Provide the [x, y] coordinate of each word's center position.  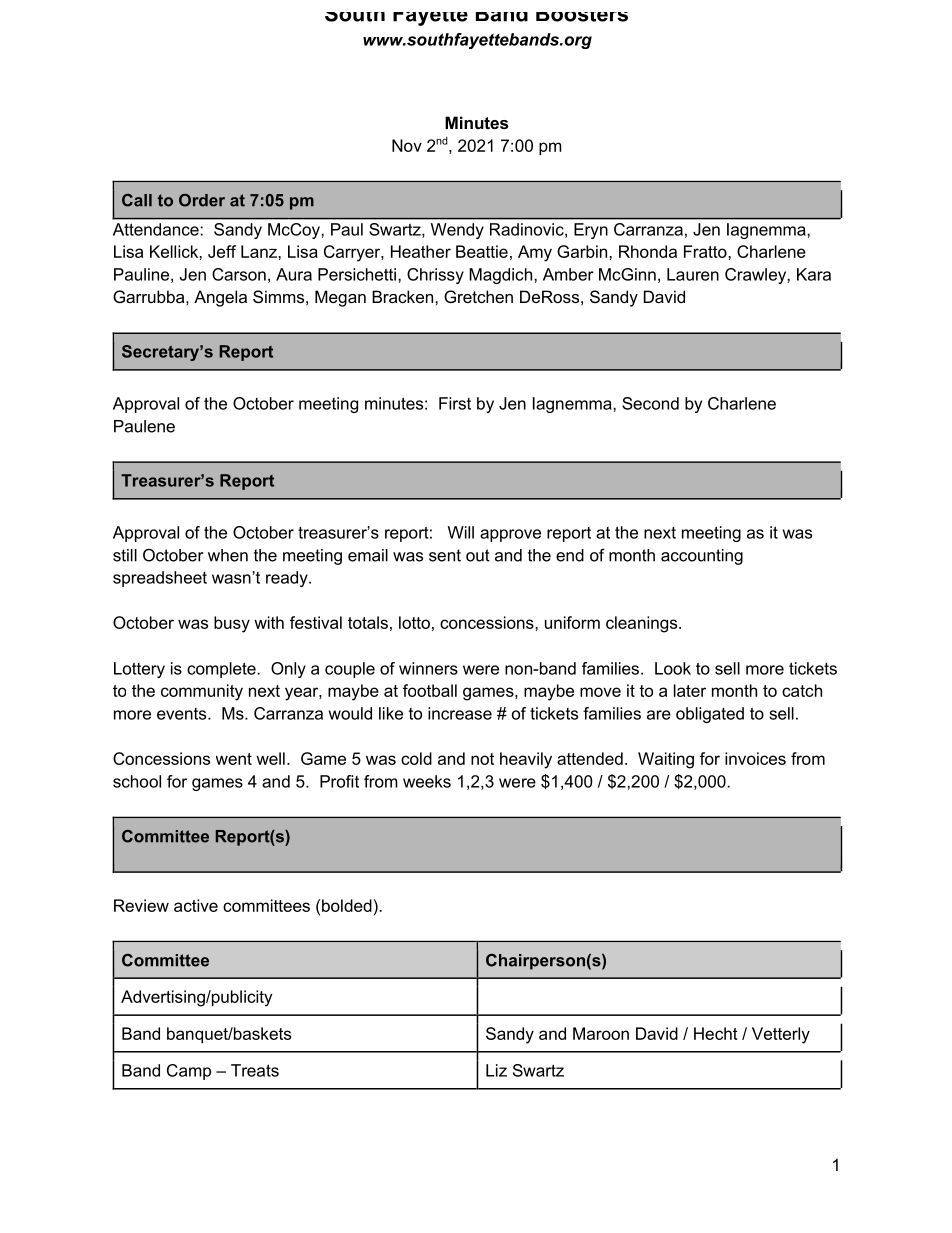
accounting [702, 557]
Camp [189, 1072]
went [234, 759]
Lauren [693, 274]
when [228, 555]
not [482, 759]
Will [461, 532]
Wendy [457, 231]
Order [202, 200]
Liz [496, 1070]
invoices [755, 758]
